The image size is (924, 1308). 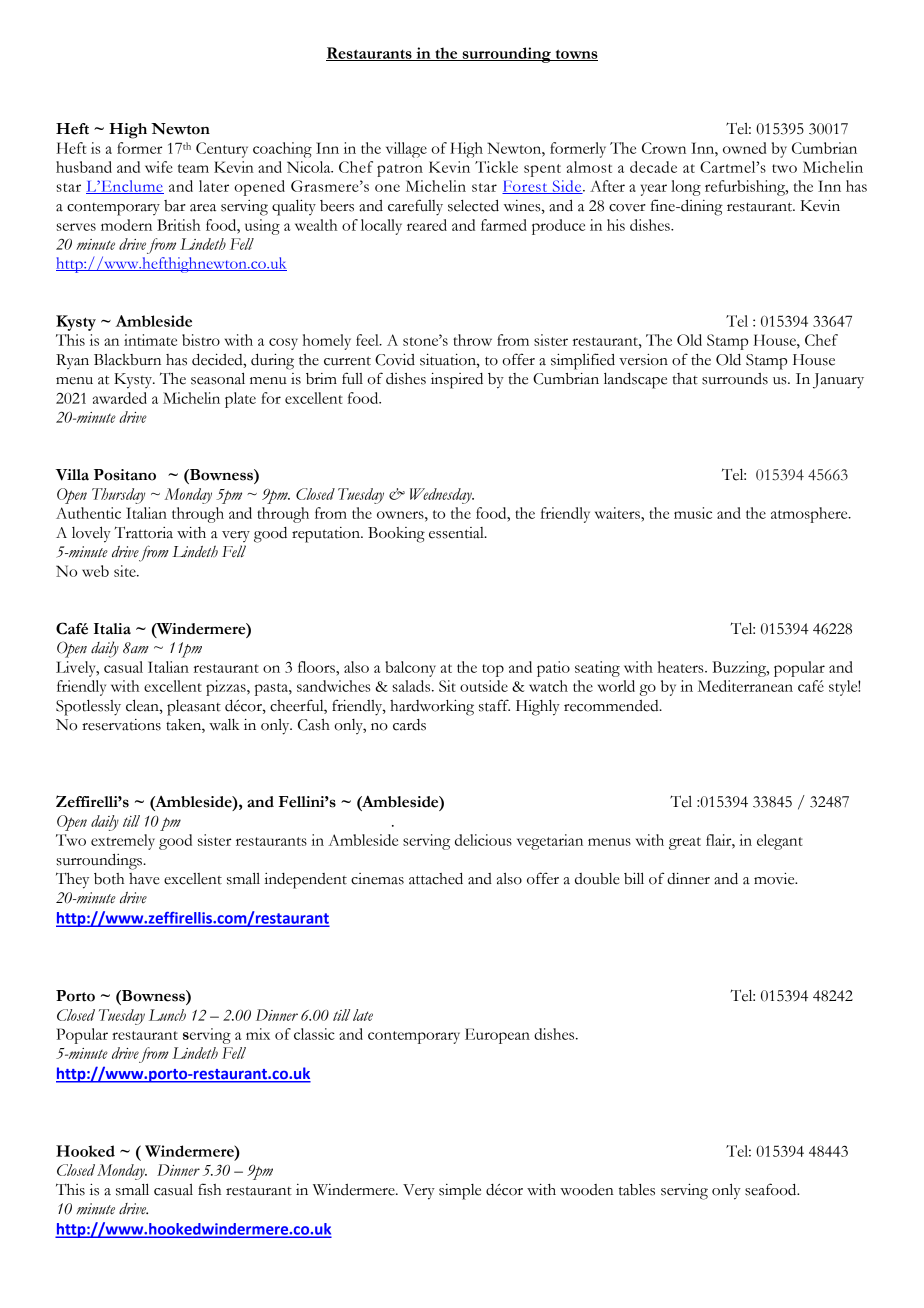 What do you see at coordinates (483, 840) in the screenshot?
I see `delicious` at bounding box center [483, 840].
